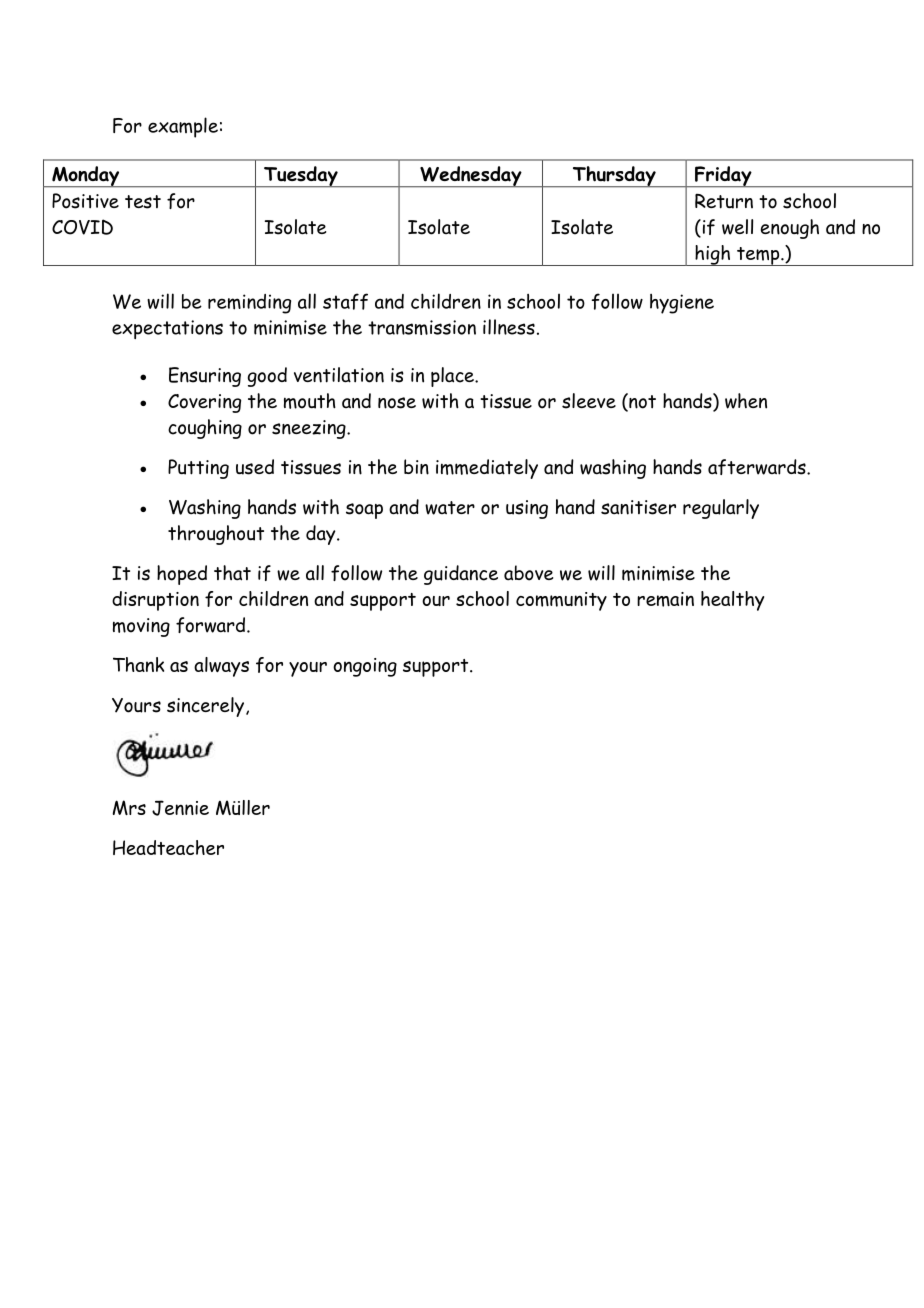 The height and width of the page is (1308, 924). Describe the element at coordinates (182, 575) in the page. I see `hoped` at that location.
